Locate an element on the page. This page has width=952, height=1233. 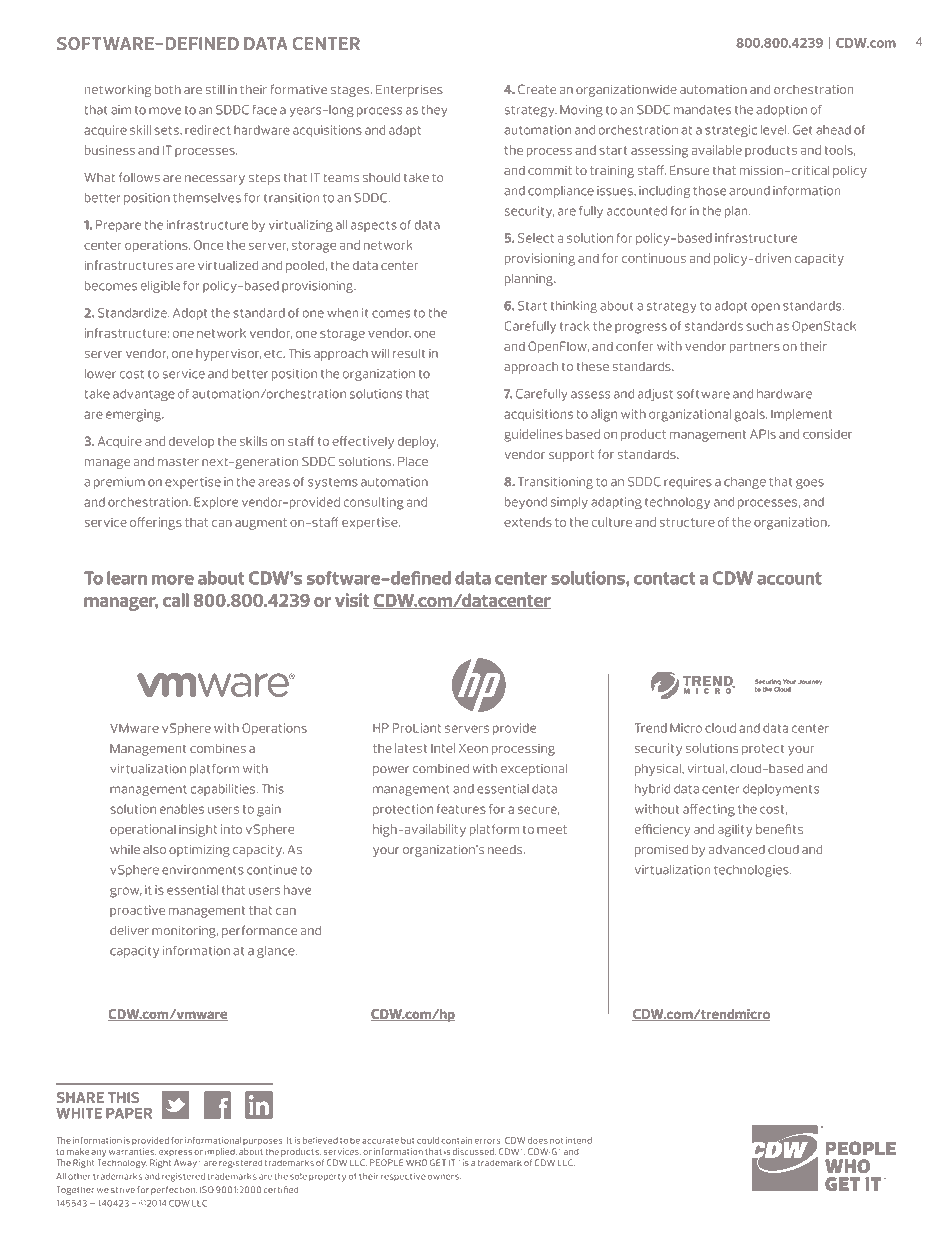
call is located at coordinates (176, 600).
